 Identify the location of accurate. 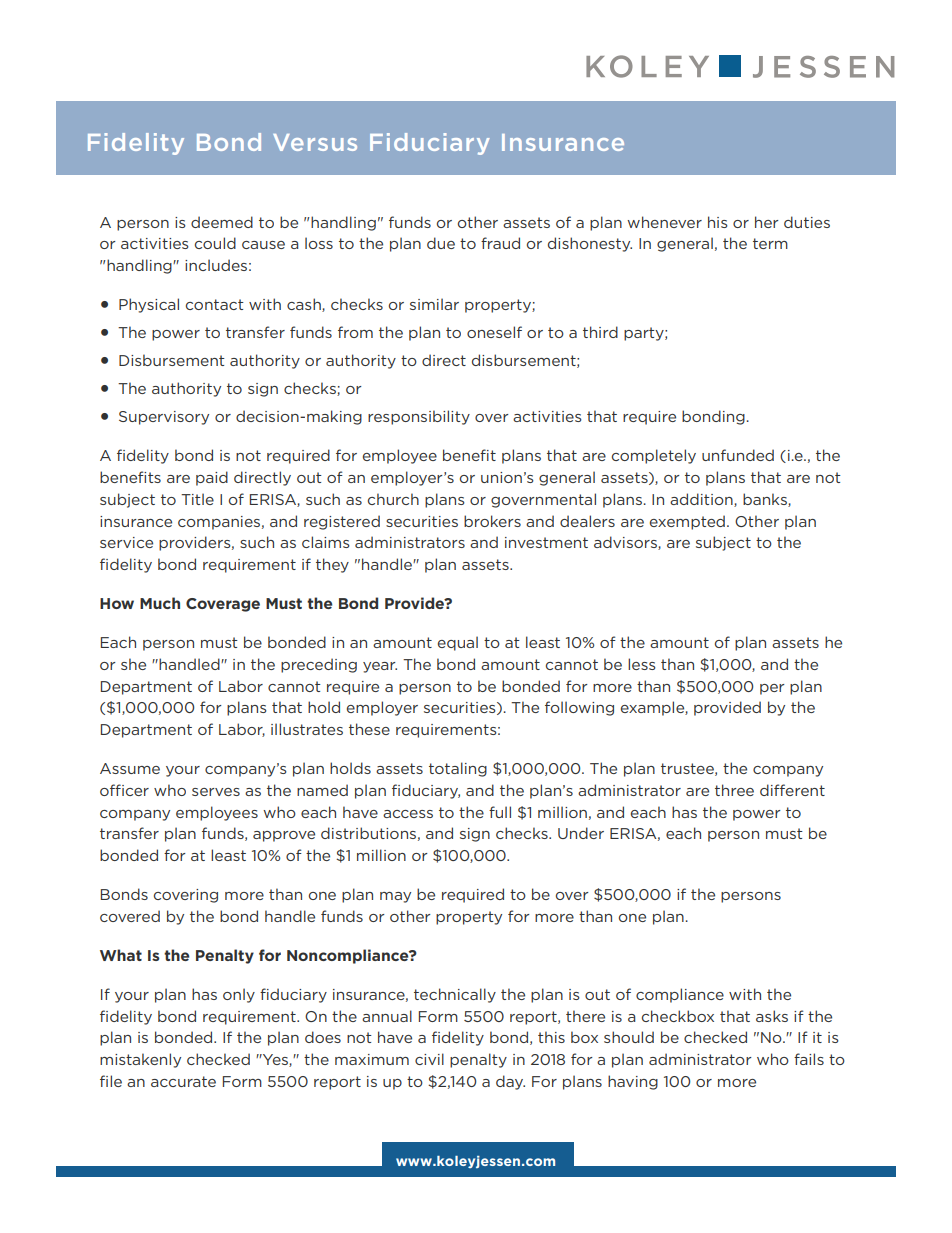
(183, 1081).
